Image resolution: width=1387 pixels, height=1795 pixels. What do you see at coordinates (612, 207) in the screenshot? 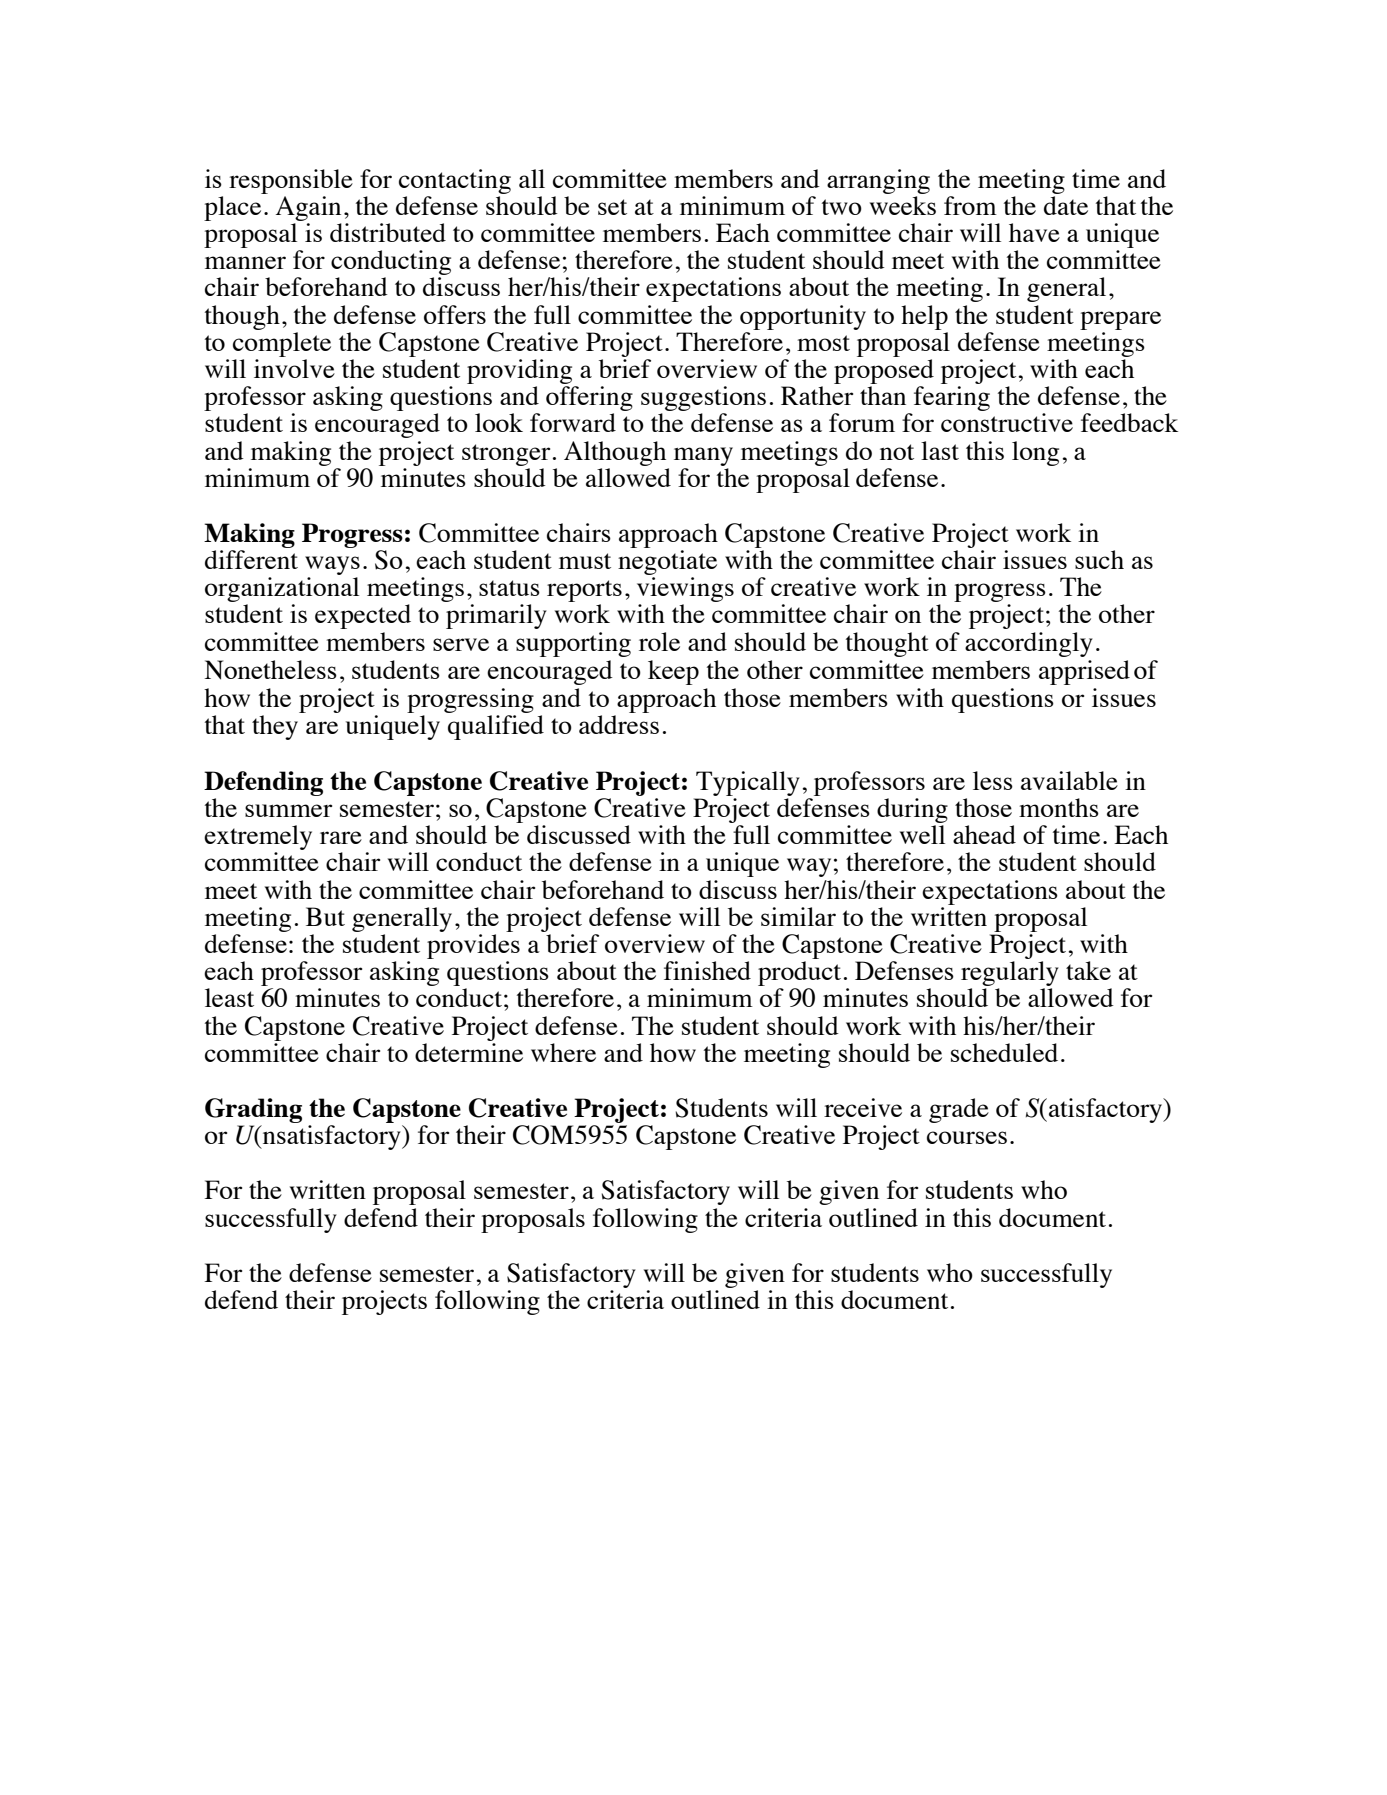
I see `set` at bounding box center [612, 207].
